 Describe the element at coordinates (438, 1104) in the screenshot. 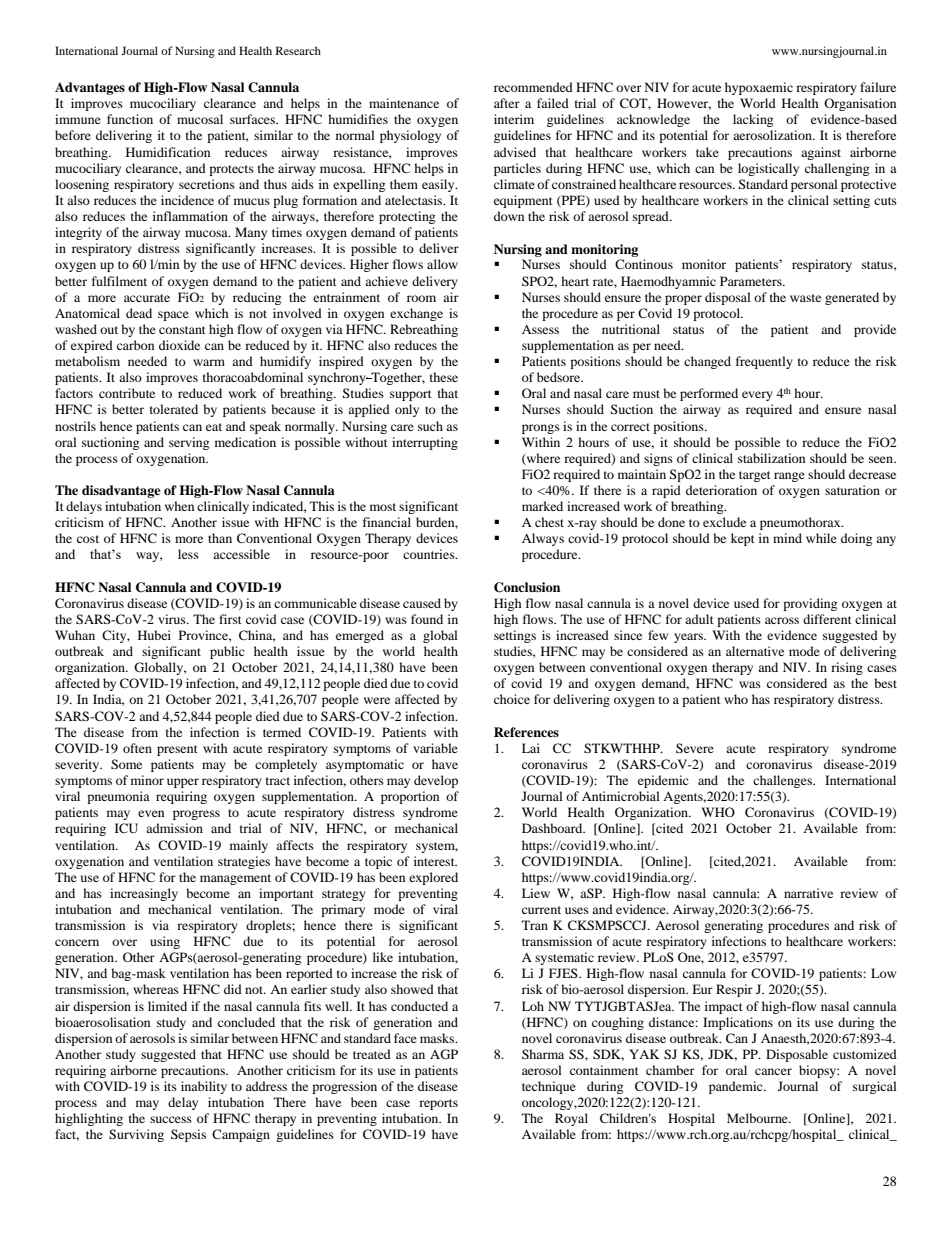

I see `reports` at that location.
